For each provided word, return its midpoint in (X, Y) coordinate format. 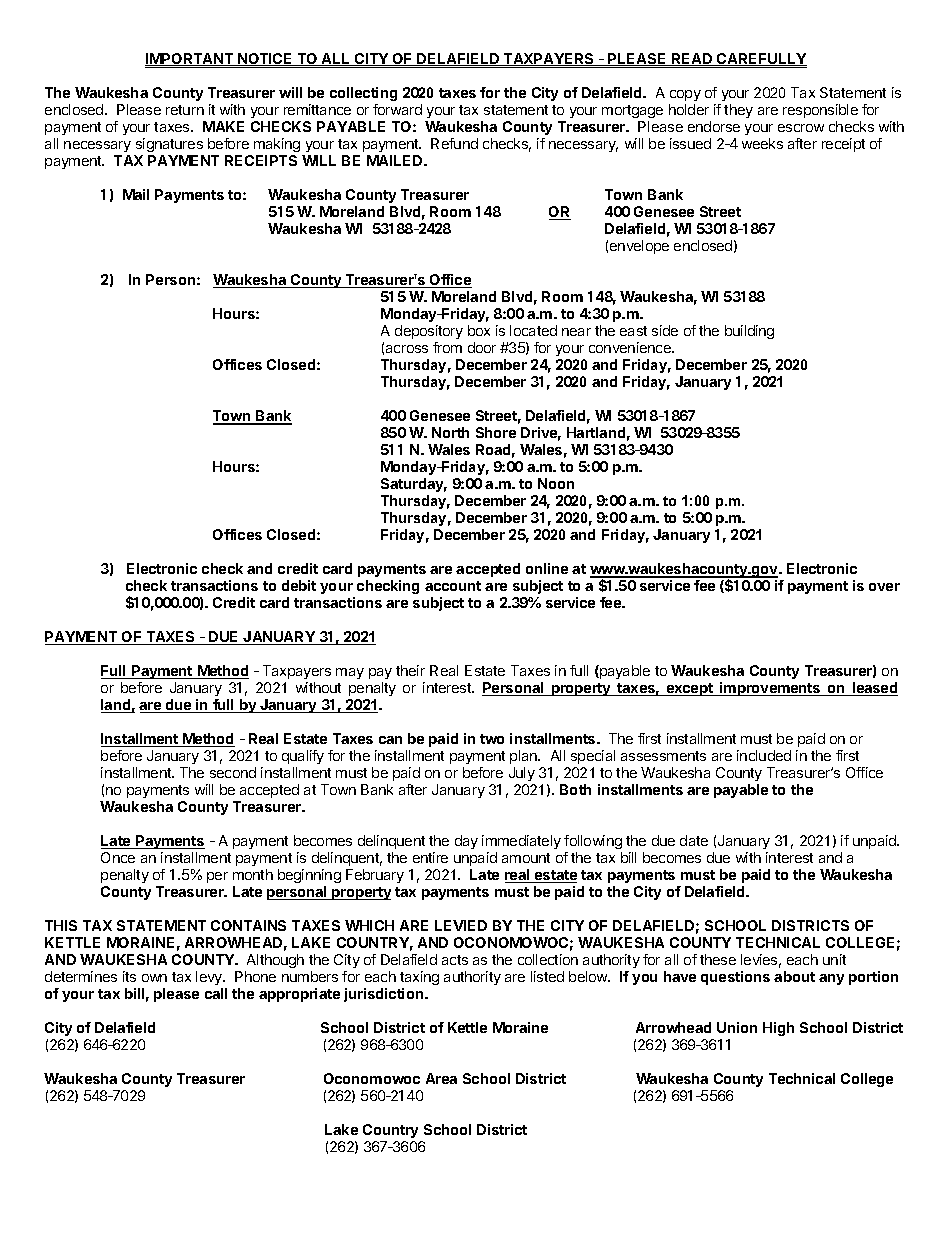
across (407, 349)
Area (441, 1078)
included (764, 755)
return (185, 110)
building (749, 332)
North (450, 432)
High (778, 1029)
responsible (820, 111)
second (233, 772)
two (492, 739)
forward (397, 109)
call (216, 993)
